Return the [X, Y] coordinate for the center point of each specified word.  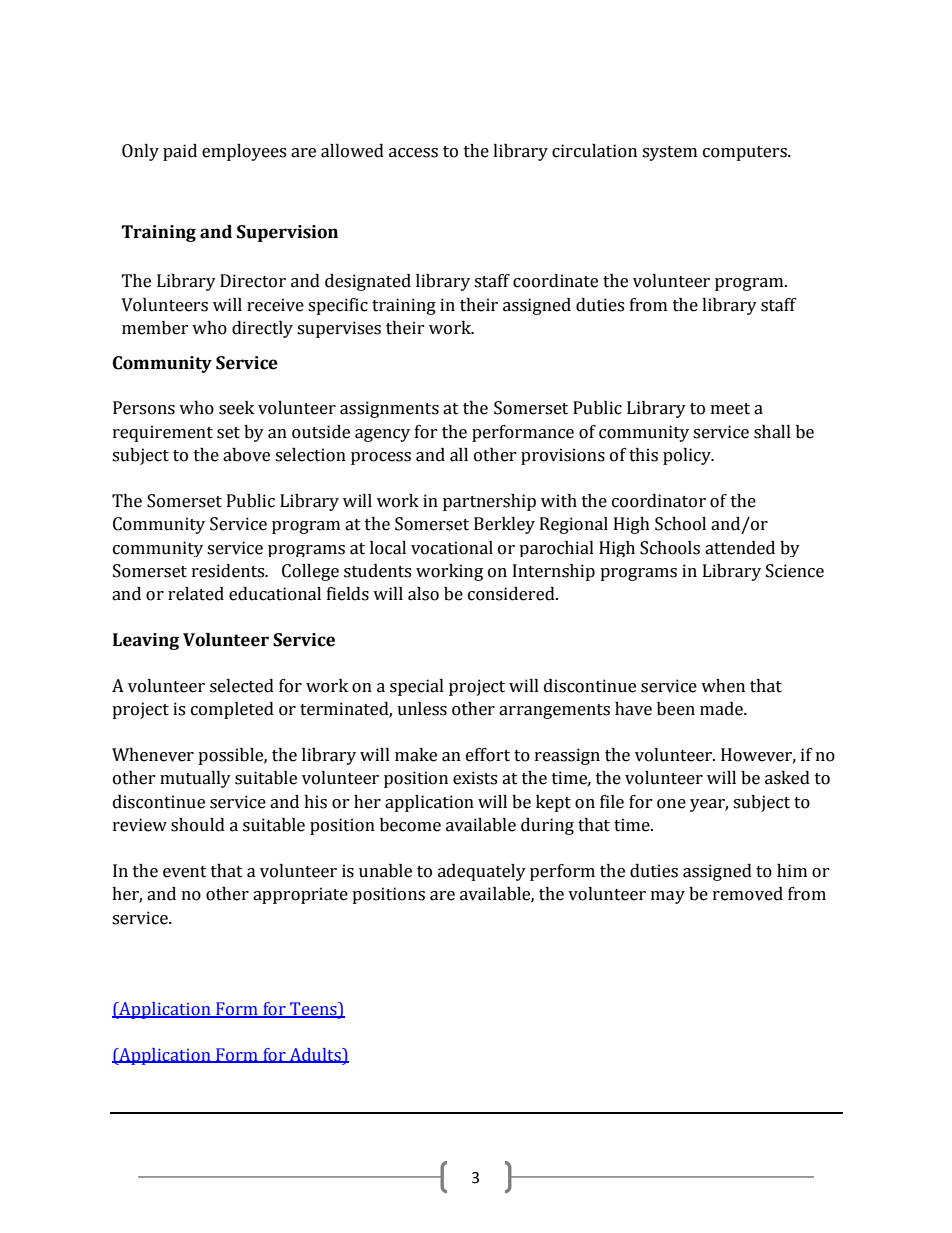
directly [262, 329]
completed [232, 710]
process [381, 458]
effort [488, 755]
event [185, 872]
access [413, 153]
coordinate [555, 281]
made [722, 709]
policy [688, 456]
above [246, 455]
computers [746, 153]
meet [730, 409]
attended [740, 548]
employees [244, 152]
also [423, 594]
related [196, 594]
